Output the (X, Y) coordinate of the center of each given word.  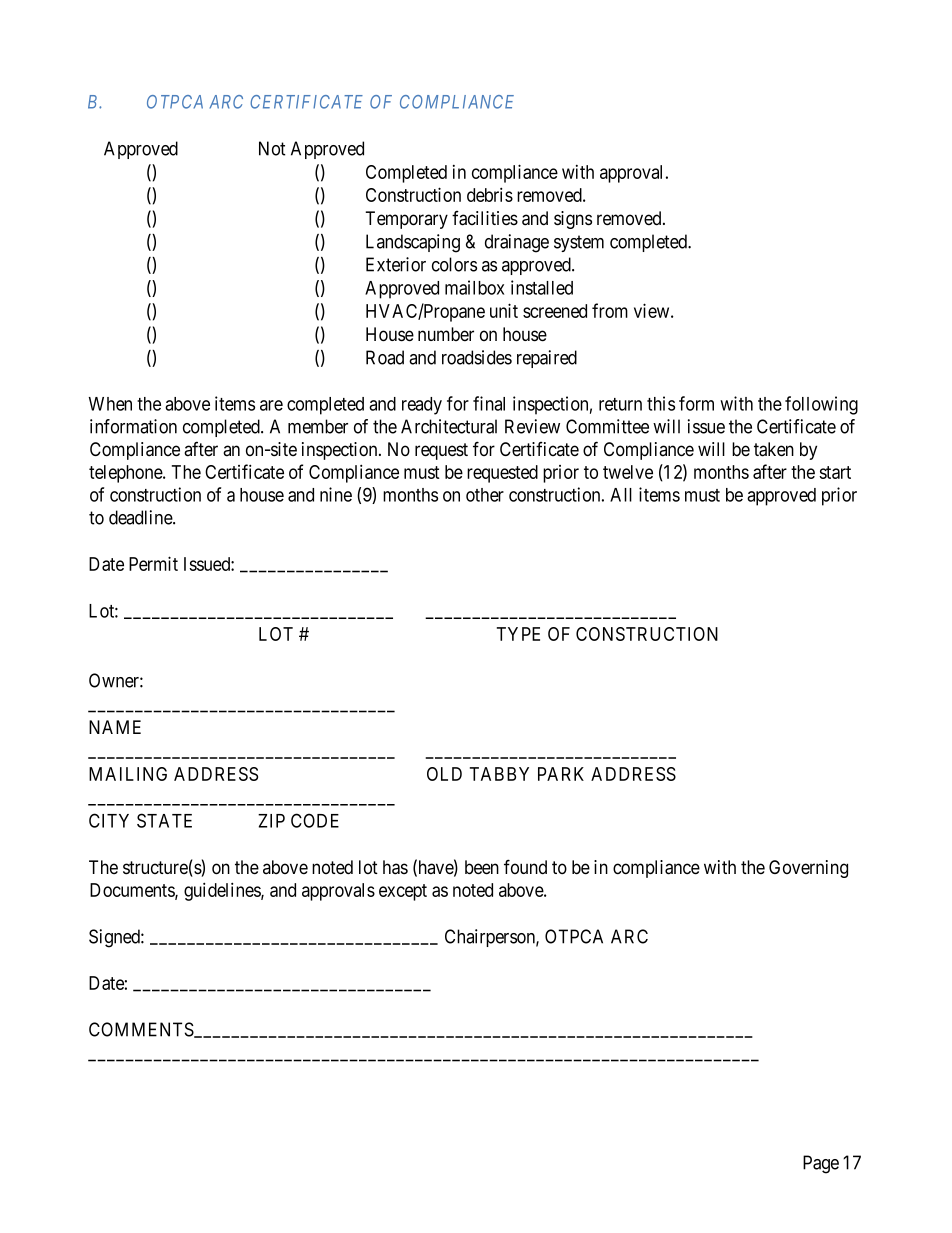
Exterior (396, 264)
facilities (485, 218)
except (403, 892)
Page (821, 1164)
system (579, 243)
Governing (808, 869)
